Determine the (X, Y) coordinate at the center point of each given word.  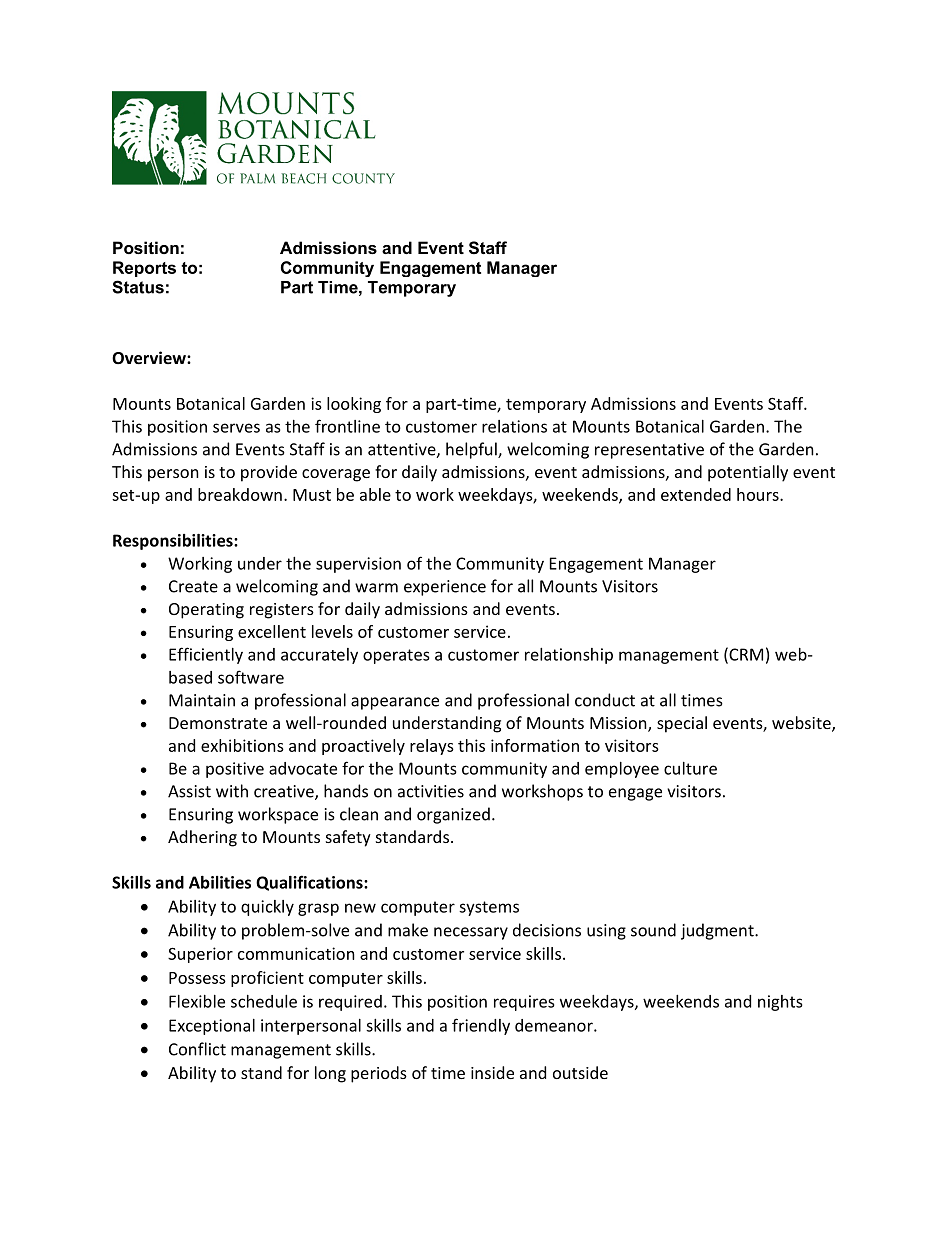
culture (690, 768)
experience (445, 588)
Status (138, 287)
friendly (481, 1026)
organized (453, 815)
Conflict (197, 1049)
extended (696, 494)
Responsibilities (174, 542)
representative (649, 451)
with (232, 791)
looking (354, 405)
